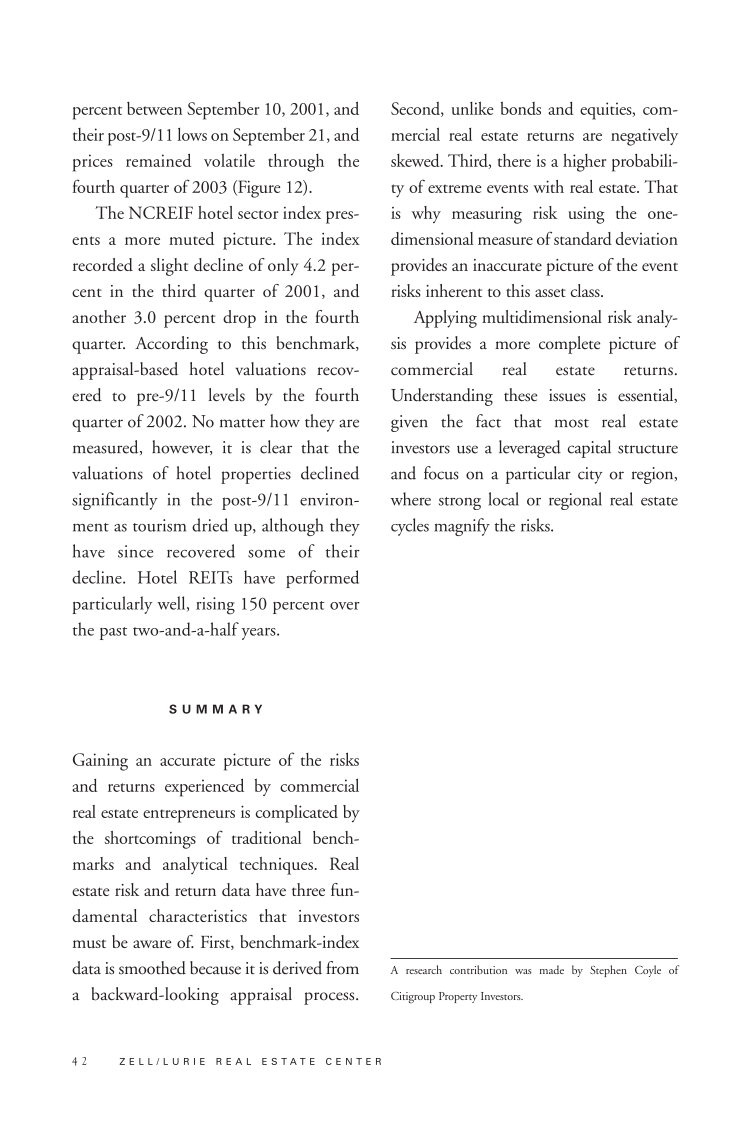 The image size is (750, 1125). What do you see at coordinates (260, 634) in the document?
I see `years` at bounding box center [260, 634].
